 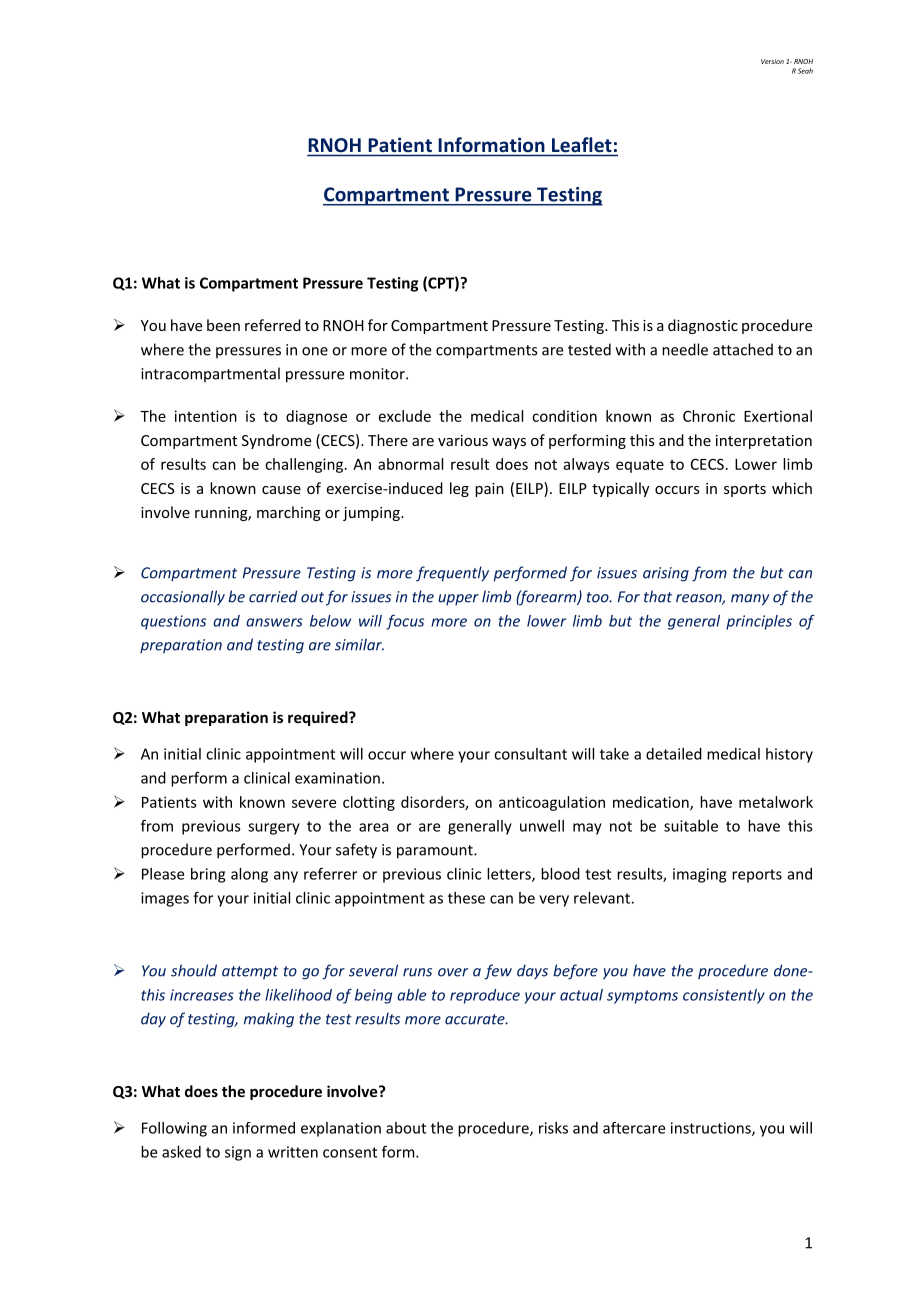 I want to click on Seah, so click(x=805, y=71).
